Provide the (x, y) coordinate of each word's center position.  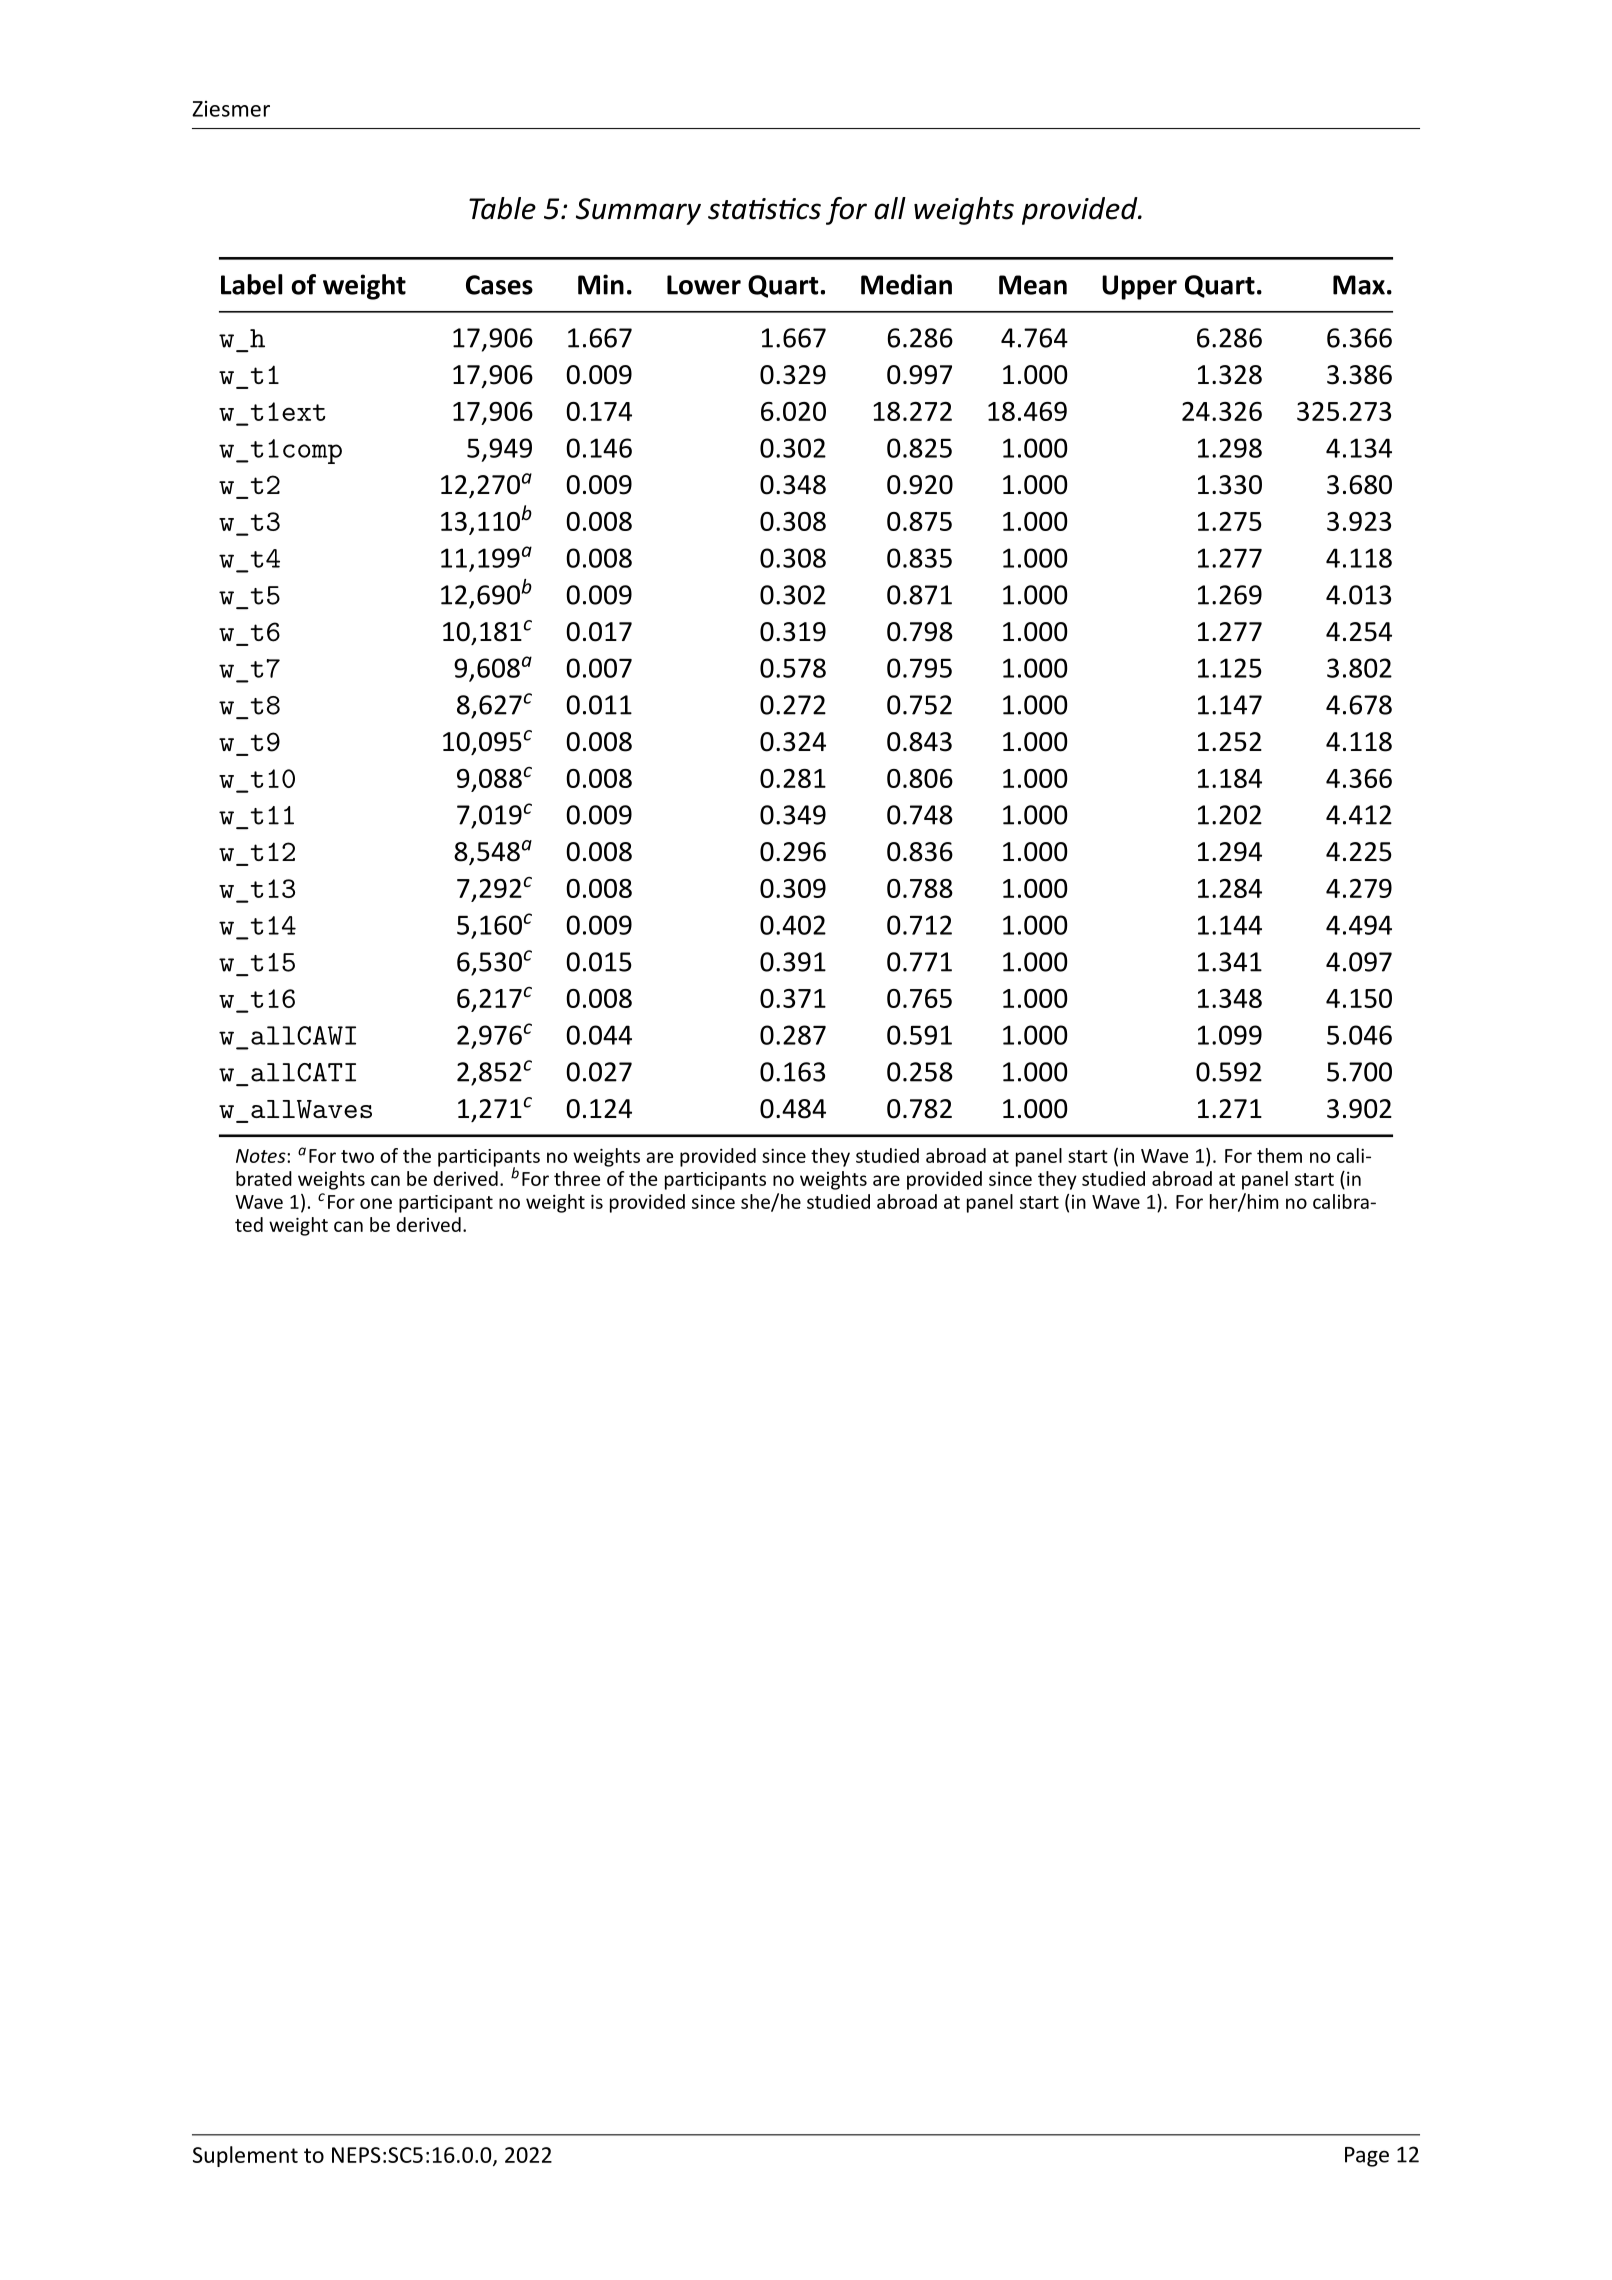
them (1279, 1155)
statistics (764, 209)
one (376, 1203)
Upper (1139, 287)
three (577, 1178)
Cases (499, 285)
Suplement (245, 2156)
